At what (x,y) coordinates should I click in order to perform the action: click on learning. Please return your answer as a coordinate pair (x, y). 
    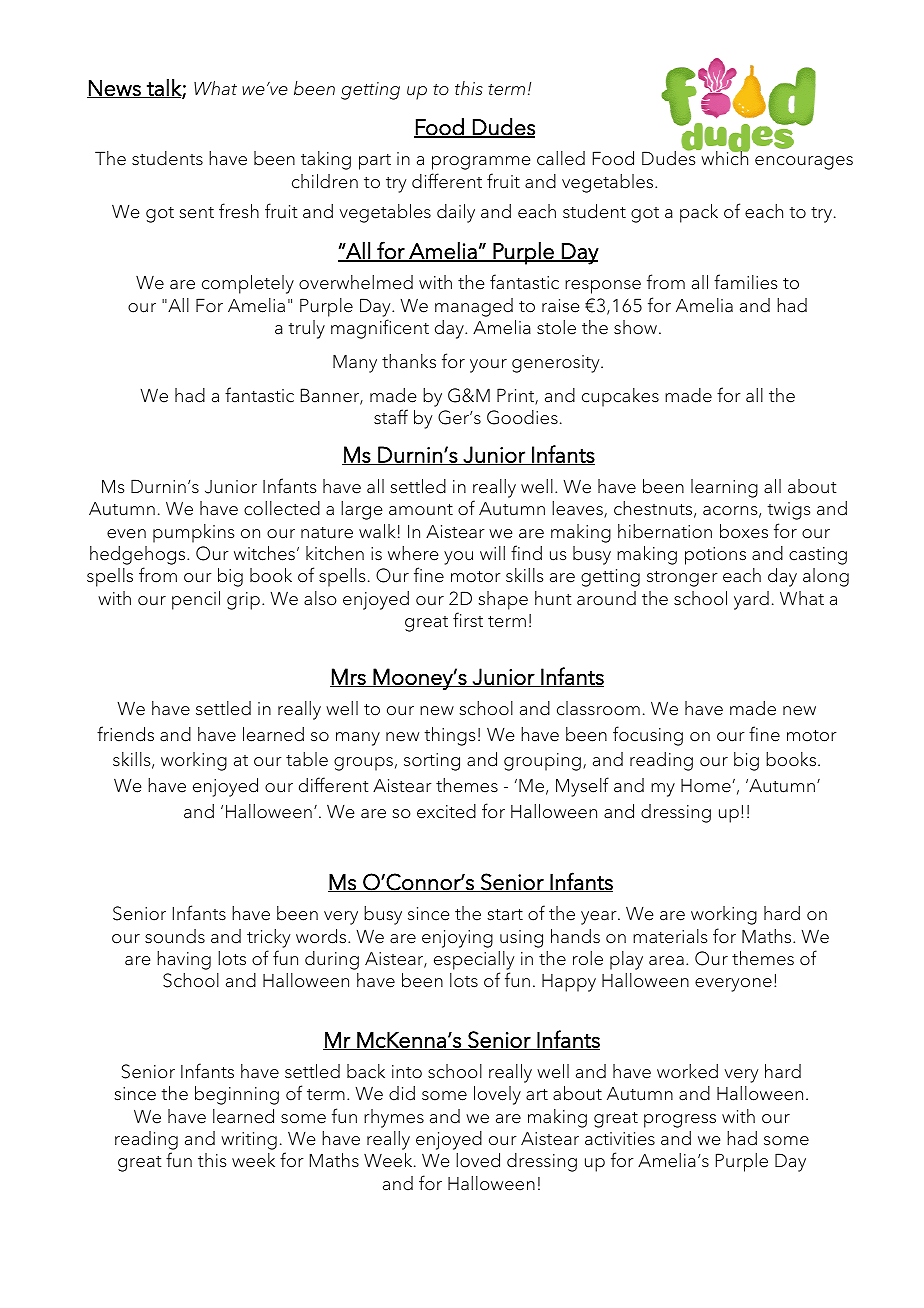
    Looking at the image, I should click on (724, 488).
